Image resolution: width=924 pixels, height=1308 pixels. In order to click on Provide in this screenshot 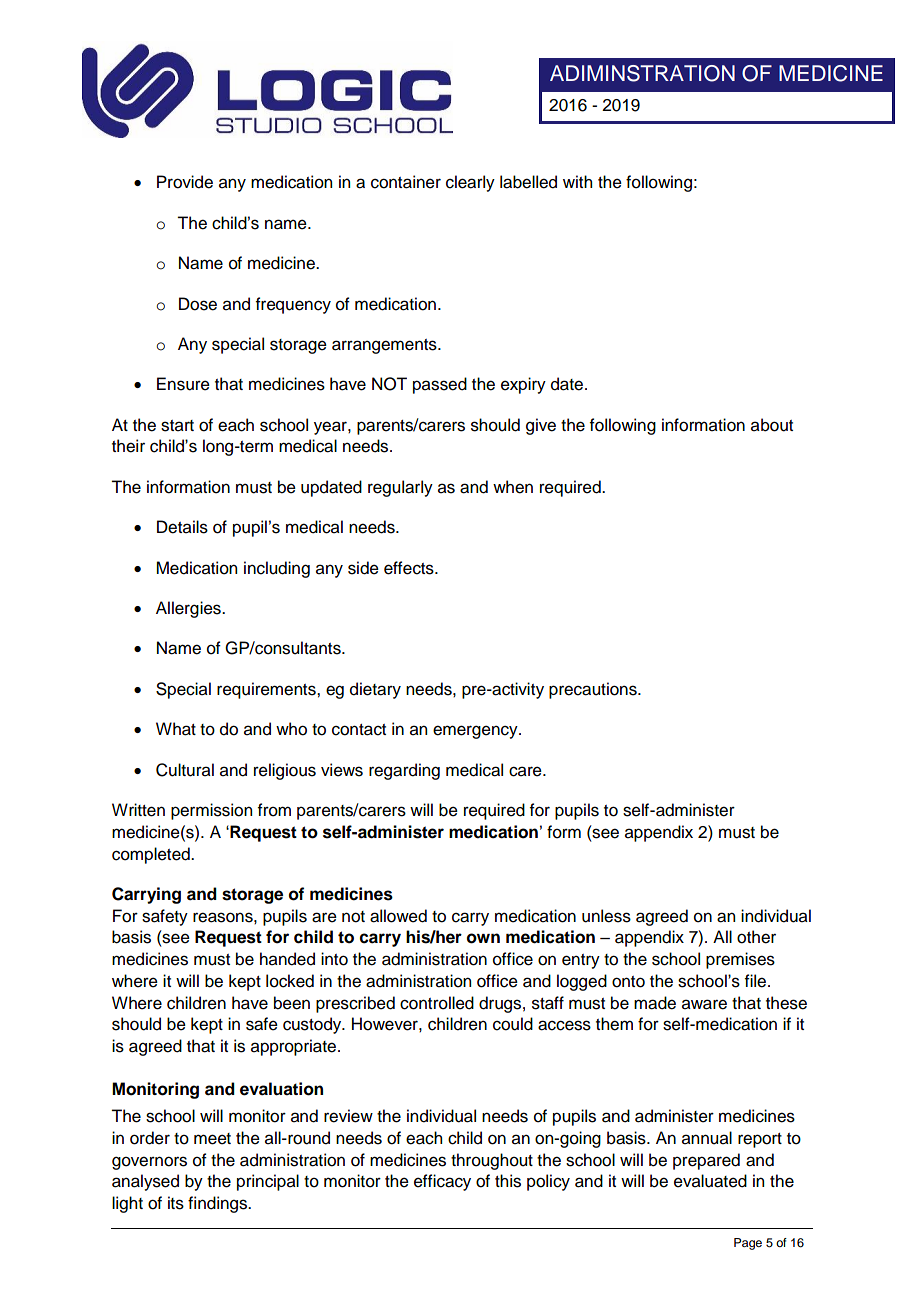, I will do `click(185, 182)`.
